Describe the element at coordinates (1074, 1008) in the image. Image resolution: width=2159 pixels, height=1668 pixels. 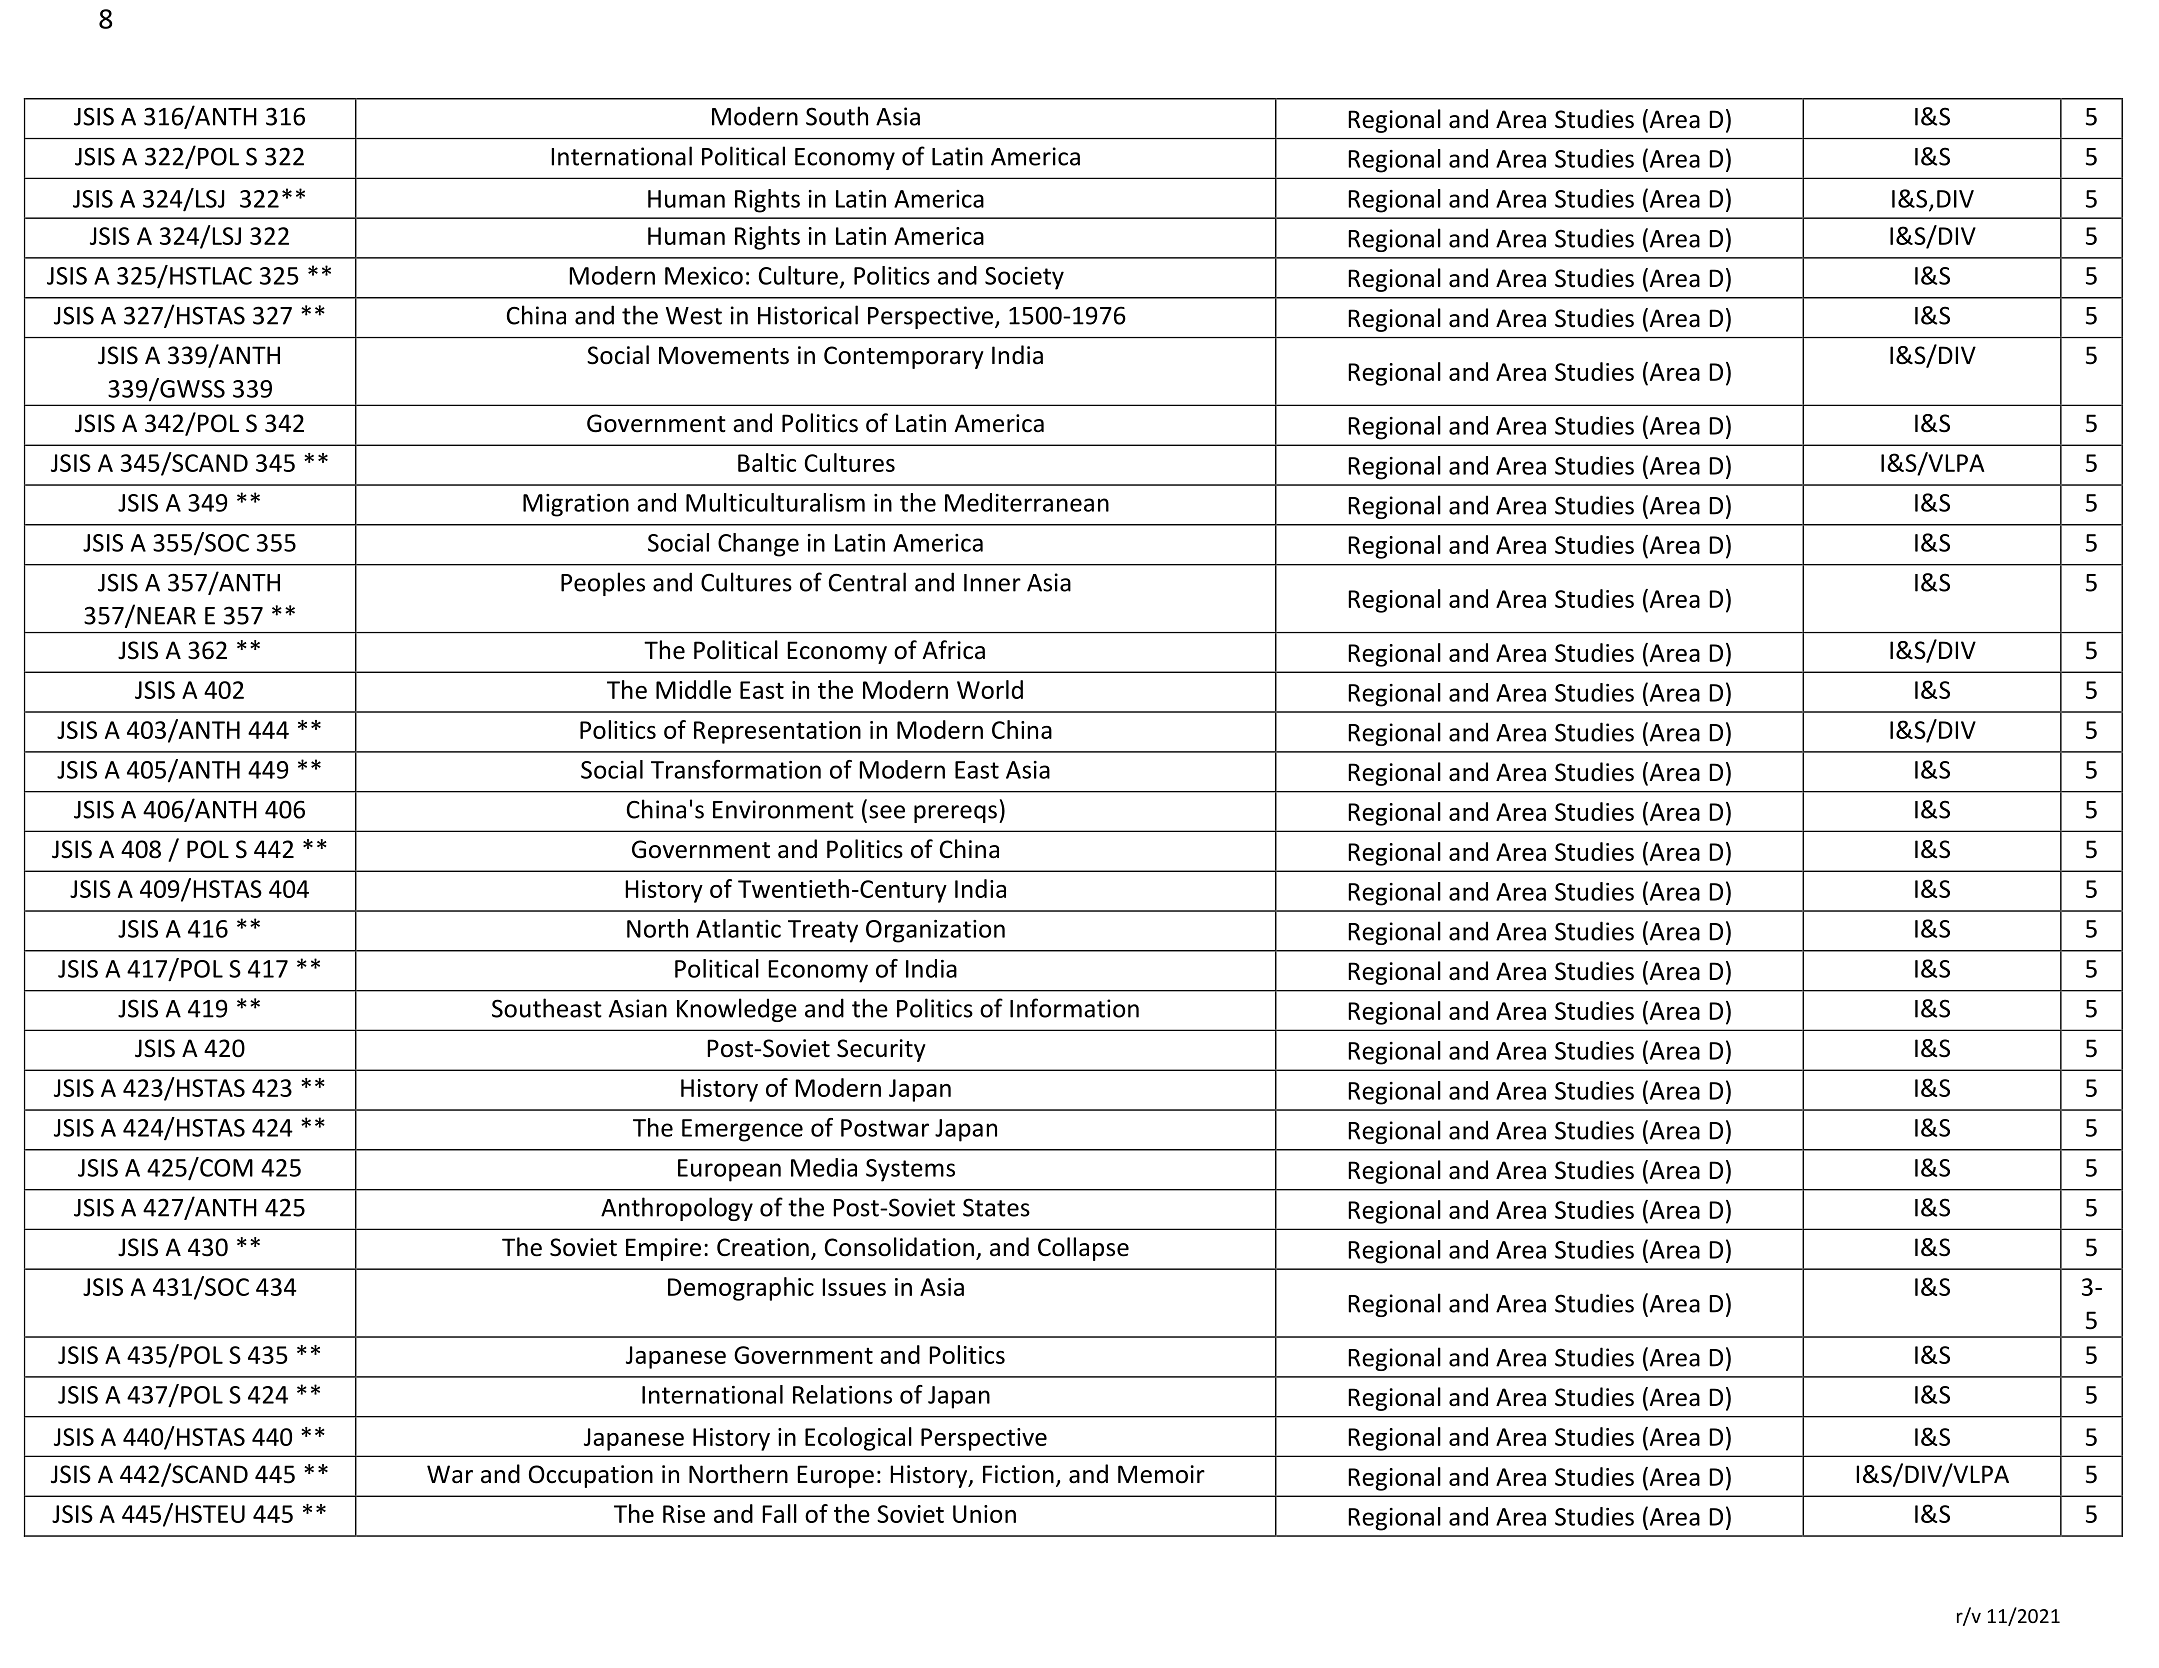
I see `Information` at that location.
